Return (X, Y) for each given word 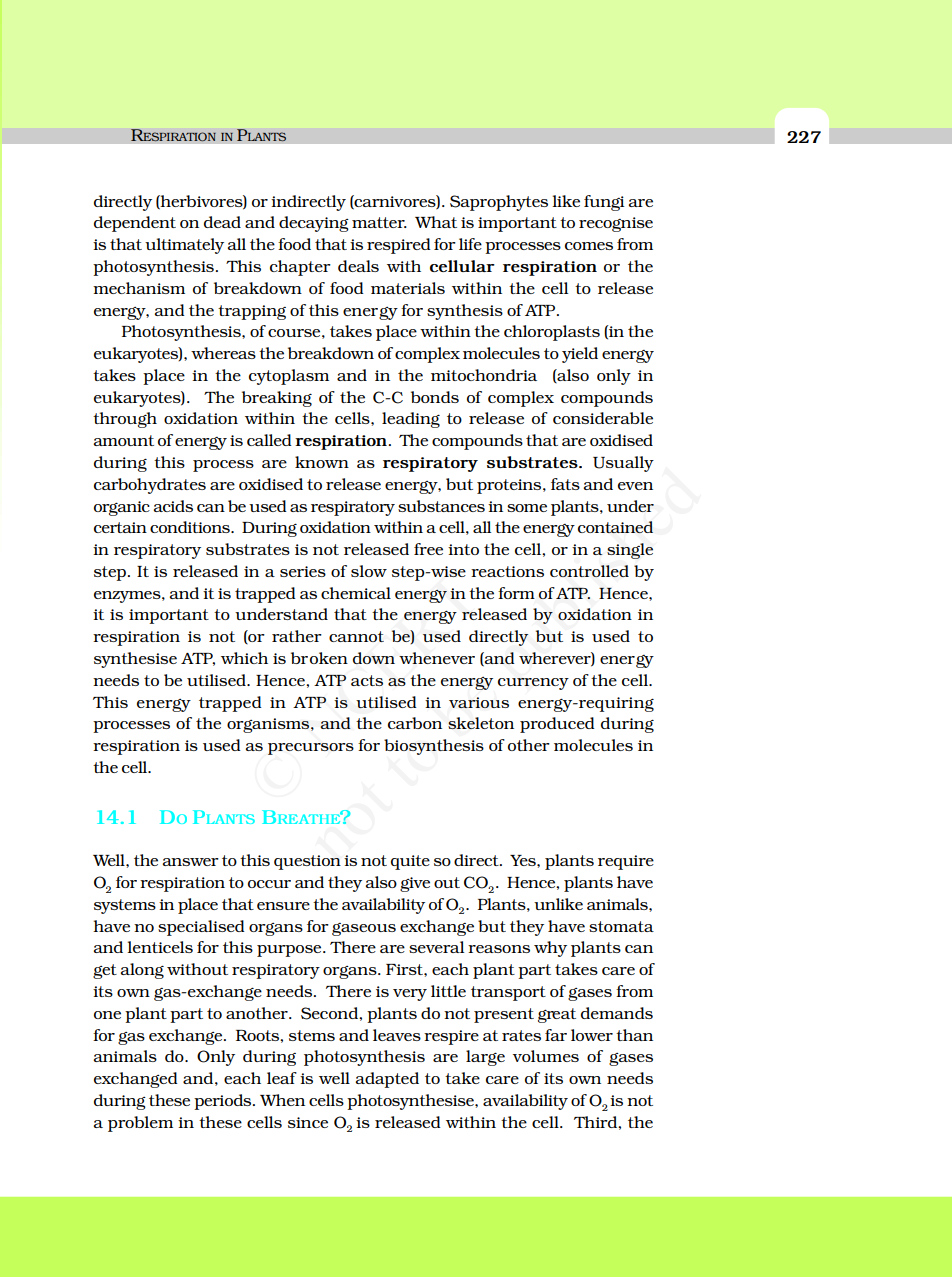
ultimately (184, 246)
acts (367, 680)
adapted (387, 1080)
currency (533, 684)
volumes (546, 1056)
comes (589, 246)
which (244, 658)
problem (140, 1124)
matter (379, 222)
